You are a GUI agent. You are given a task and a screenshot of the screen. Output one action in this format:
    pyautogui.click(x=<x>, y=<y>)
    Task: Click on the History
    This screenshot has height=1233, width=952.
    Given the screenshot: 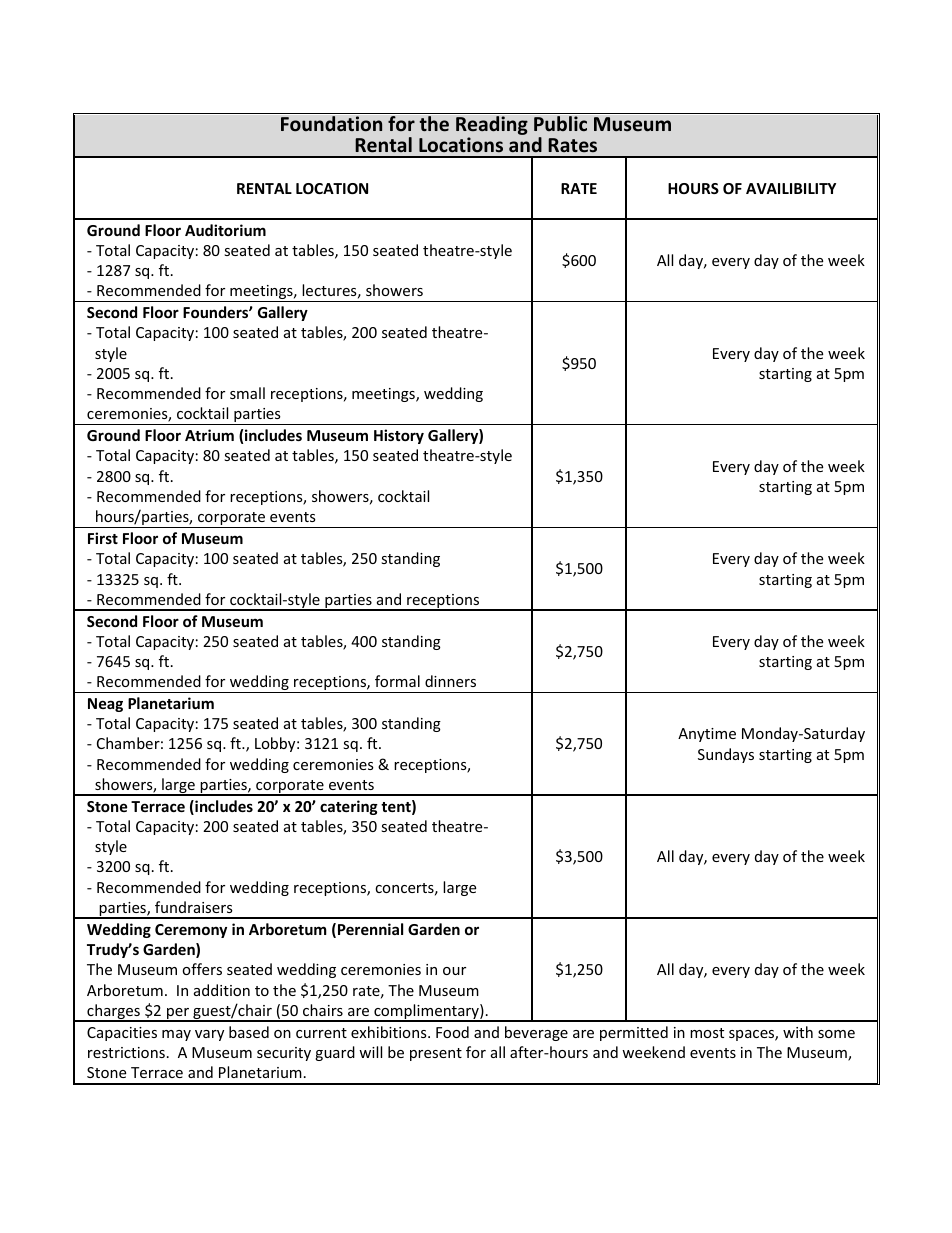 What is the action you would take?
    pyautogui.click(x=399, y=436)
